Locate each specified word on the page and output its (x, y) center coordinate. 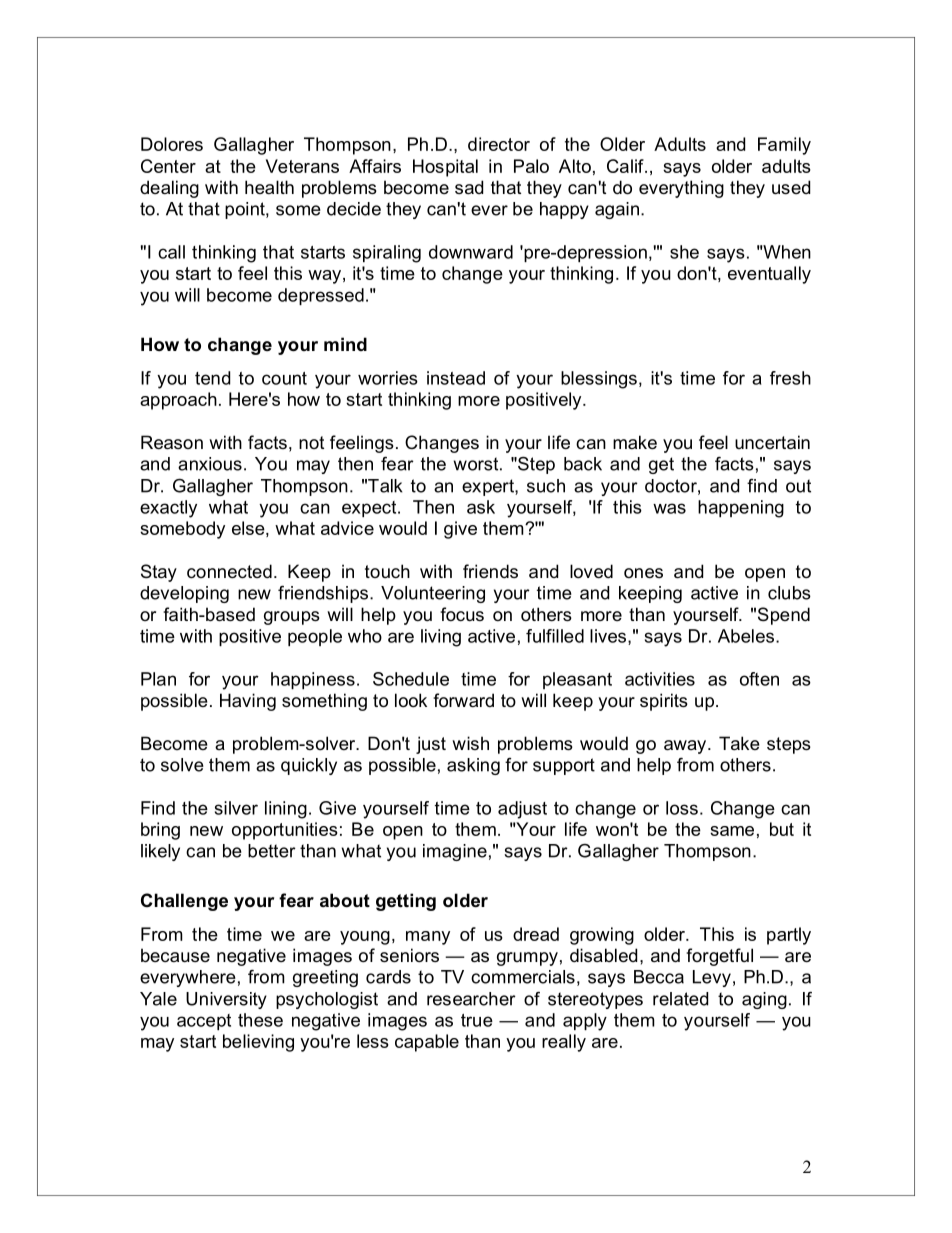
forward (463, 700)
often (759, 679)
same (732, 831)
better (272, 851)
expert (489, 487)
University (226, 1000)
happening (741, 509)
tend (212, 378)
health (269, 187)
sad (469, 187)
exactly (168, 509)
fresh (790, 378)
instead (456, 378)
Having (248, 702)
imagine (455, 852)
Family (784, 146)
